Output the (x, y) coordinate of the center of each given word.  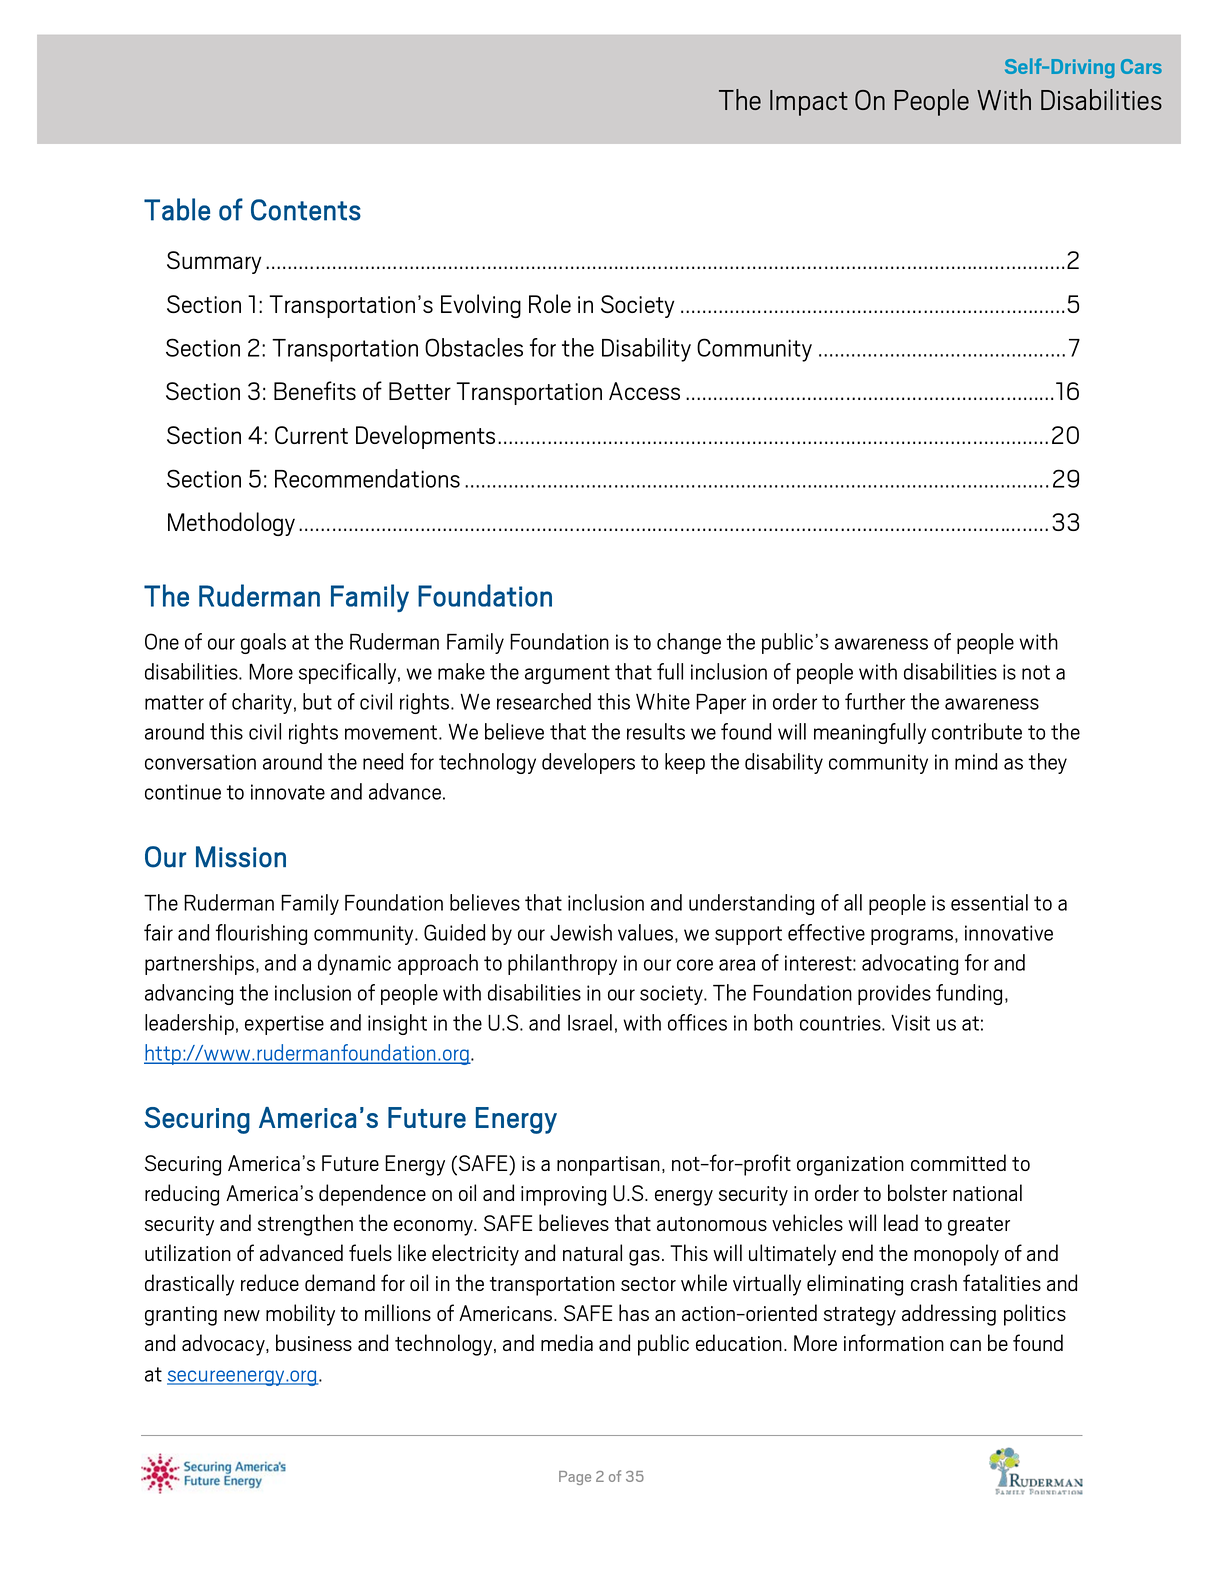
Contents (306, 210)
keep (685, 763)
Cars (1141, 66)
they (1048, 763)
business (314, 1342)
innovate (288, 792)
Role (550, 303)
